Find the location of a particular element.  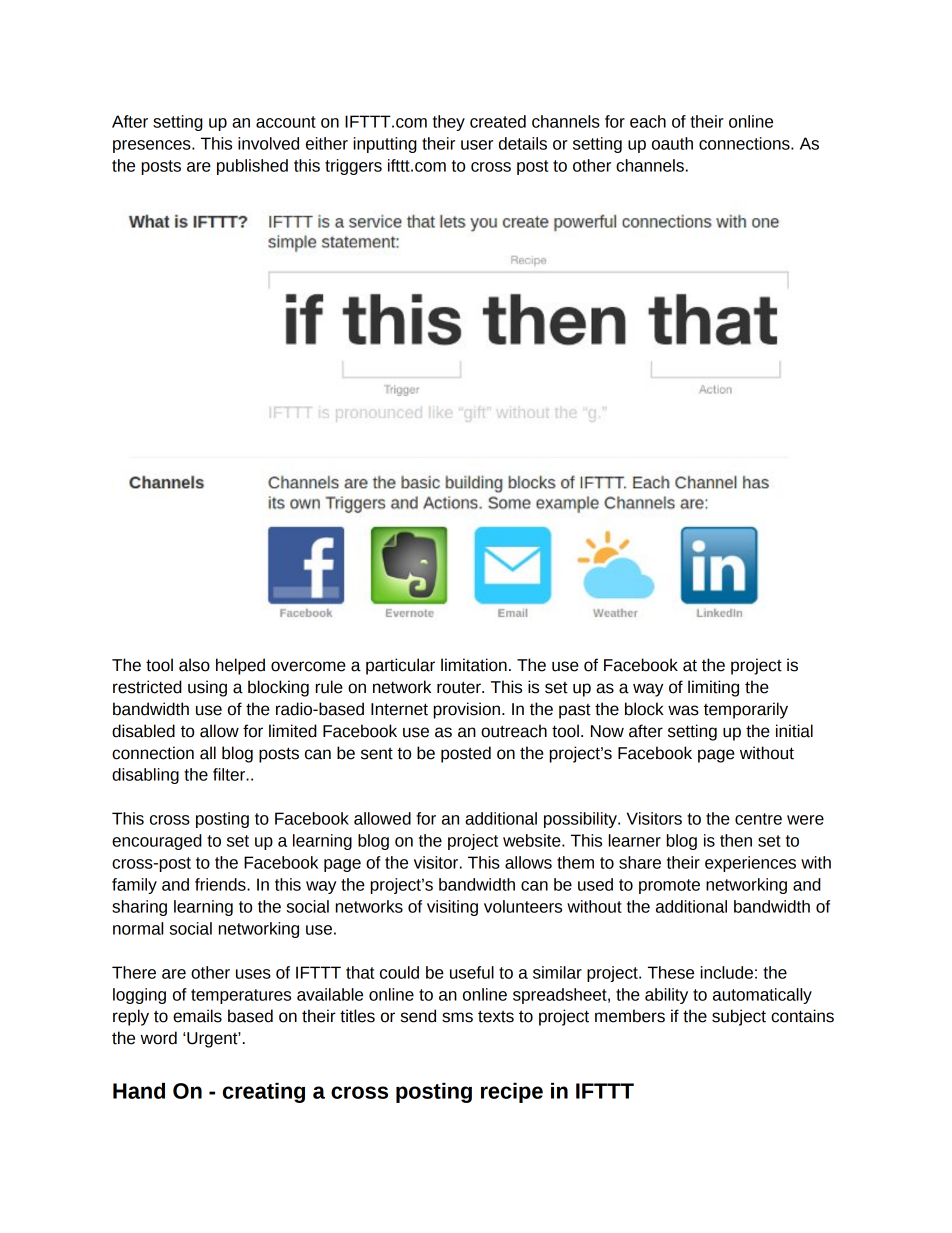

oauth is located at coordinates (672, 143).
